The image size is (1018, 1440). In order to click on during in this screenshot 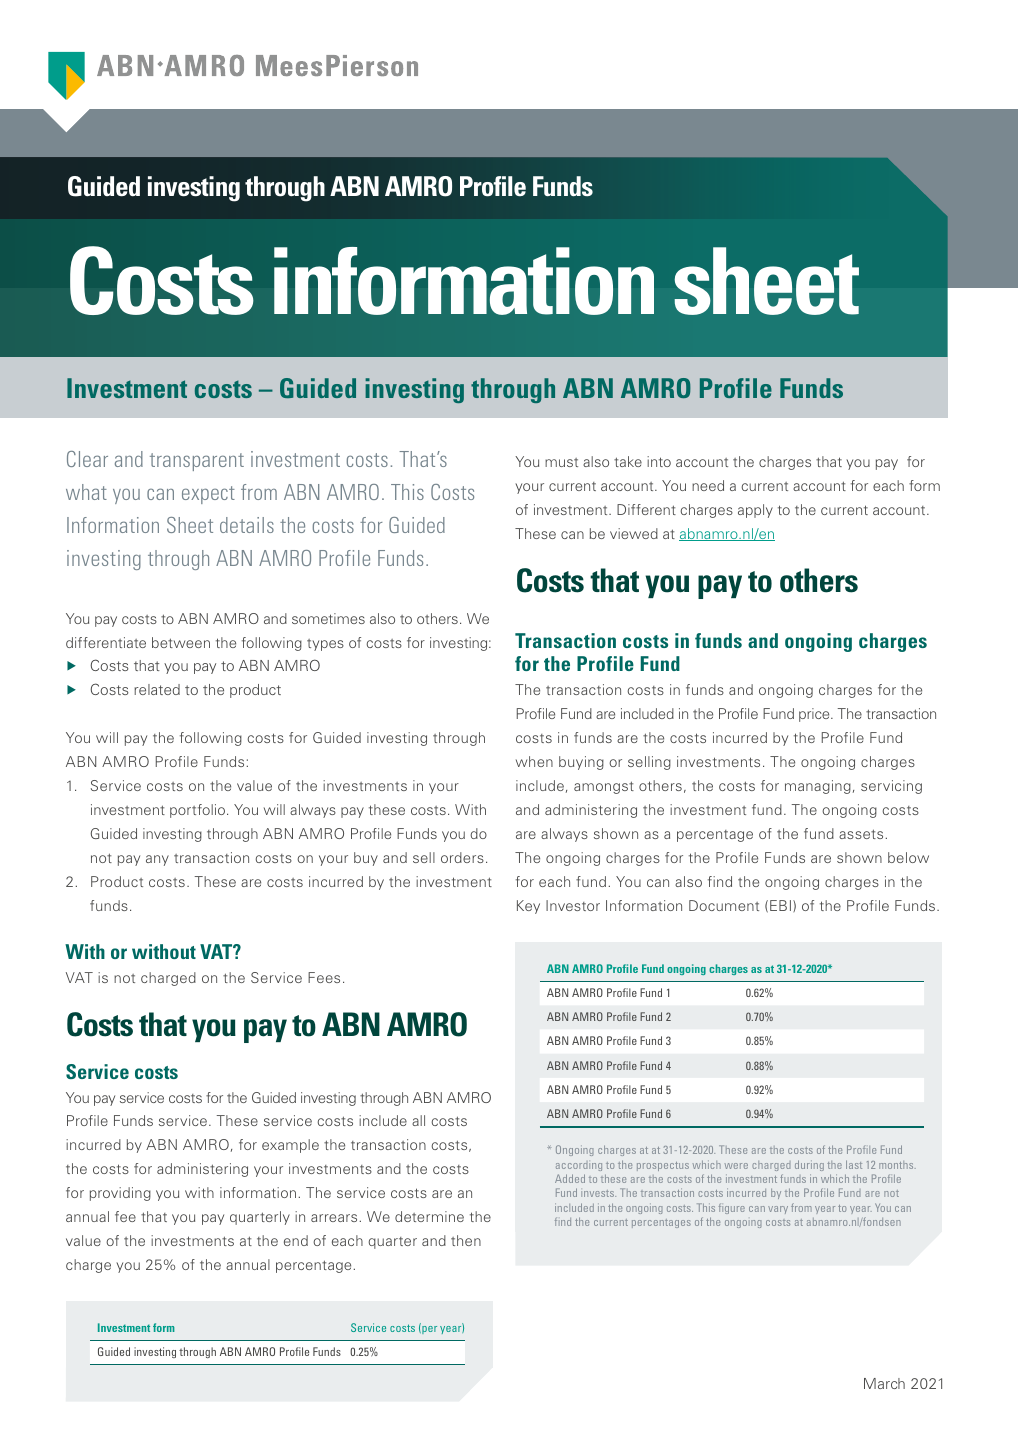, I will do `click(809, 1165)`.
